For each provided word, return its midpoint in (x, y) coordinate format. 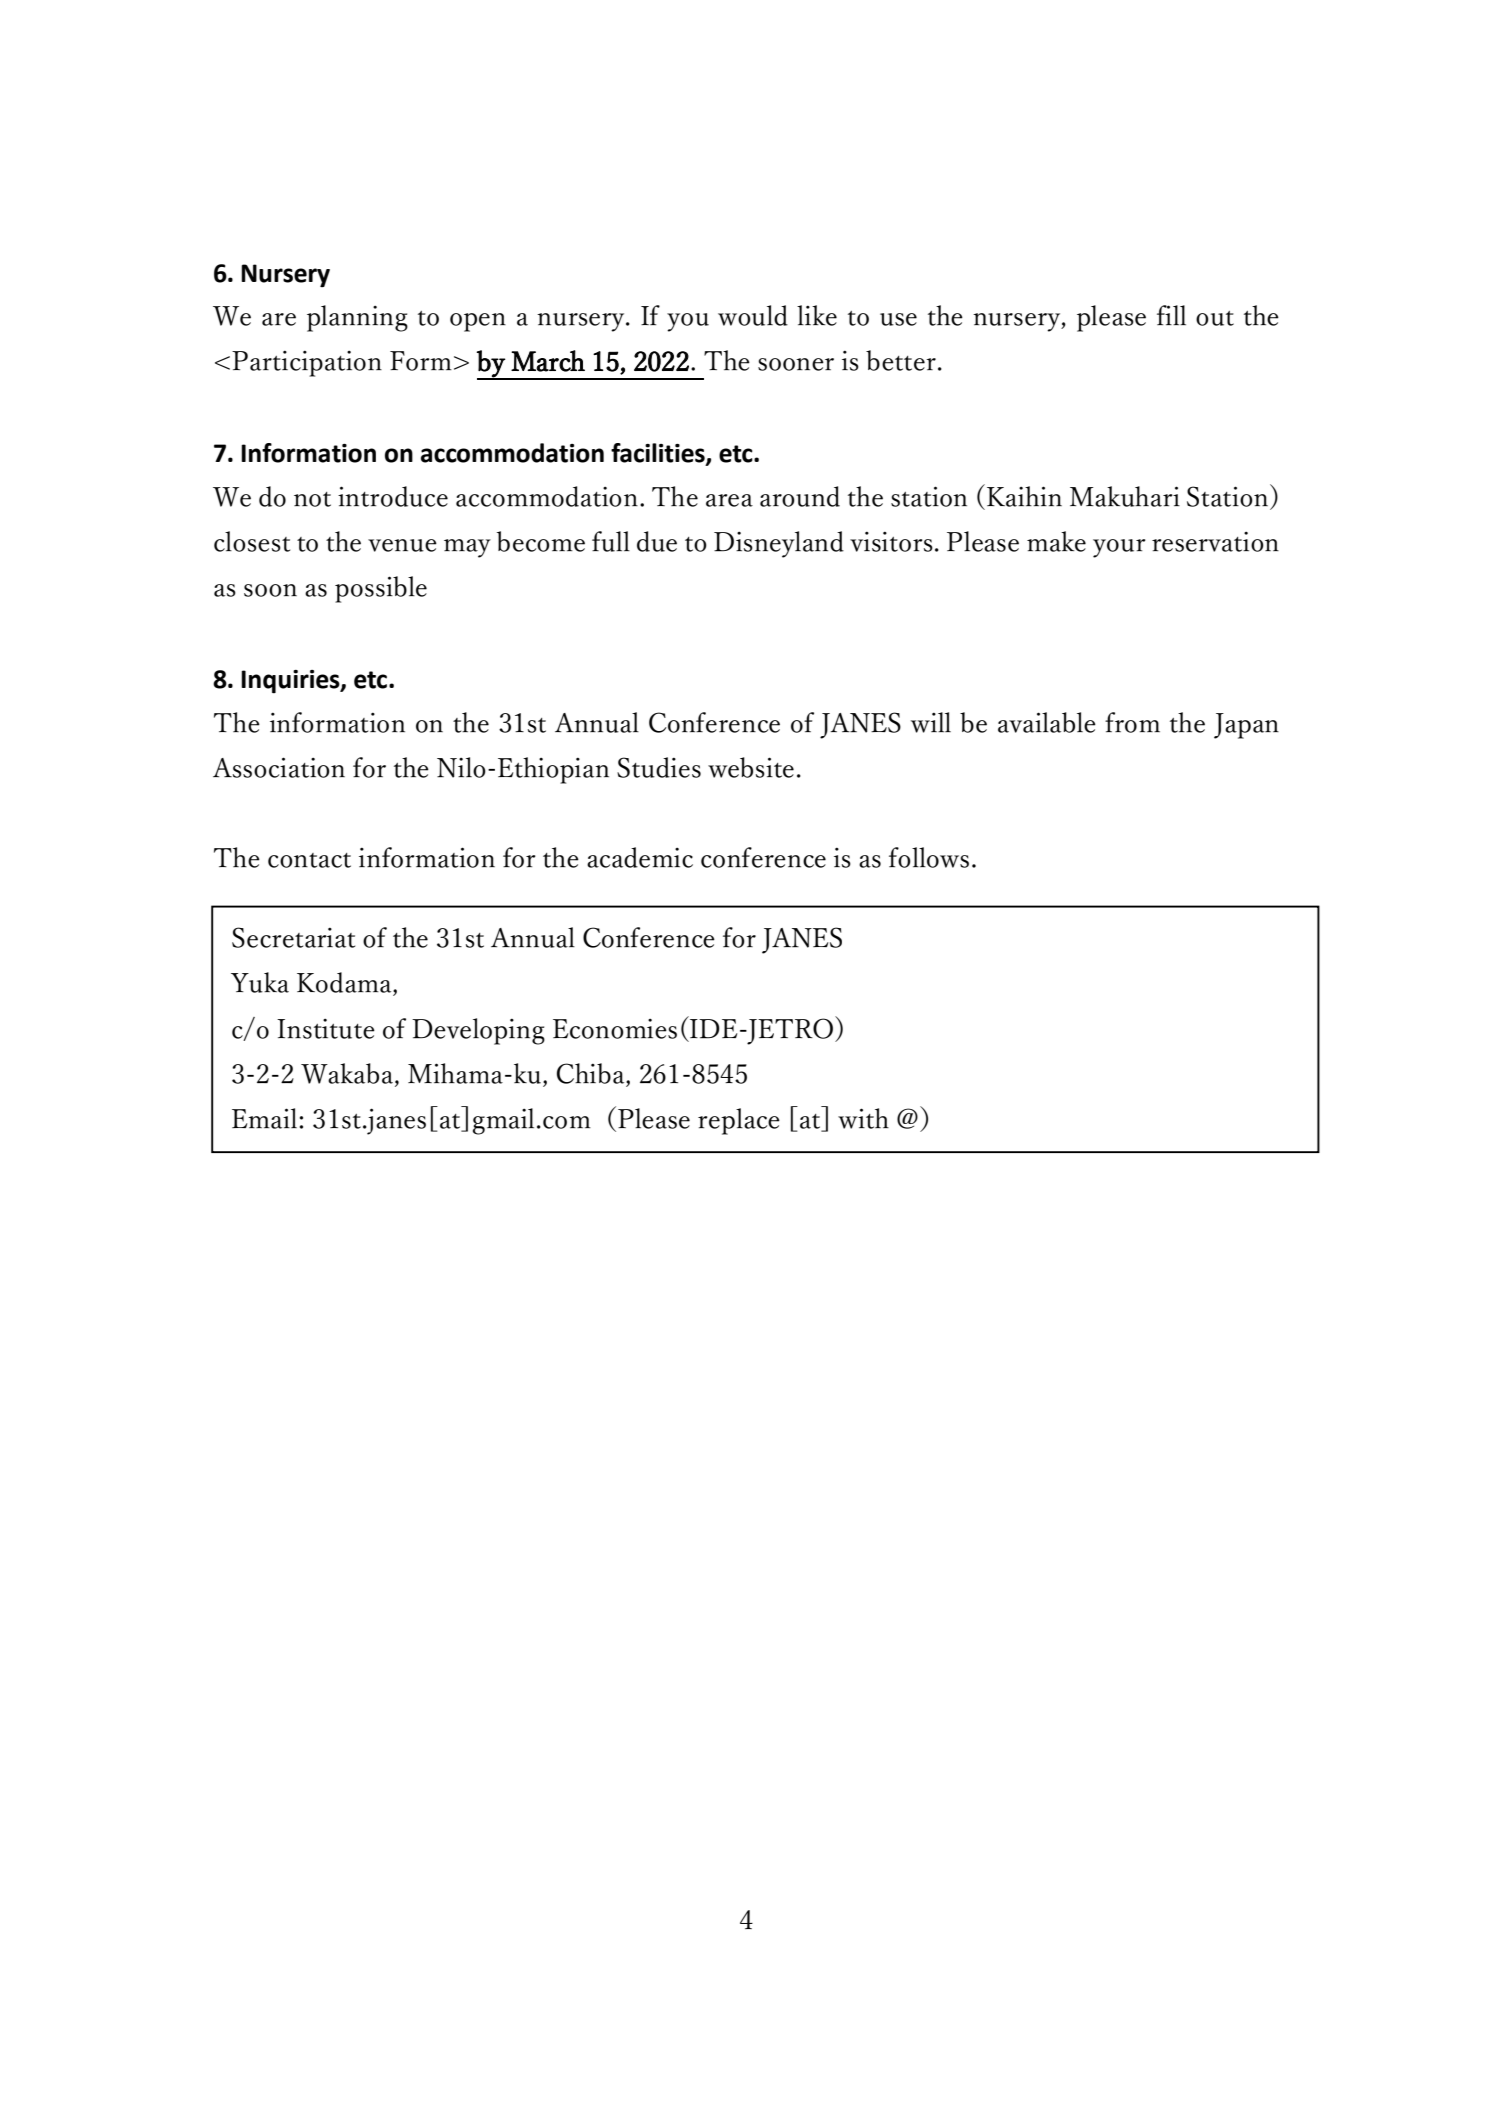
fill (1171, 315)
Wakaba (348, 1074)
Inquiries (291, 682)
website (751, 767)
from (1132, 722)
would (753, 315)
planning (357, 318)
